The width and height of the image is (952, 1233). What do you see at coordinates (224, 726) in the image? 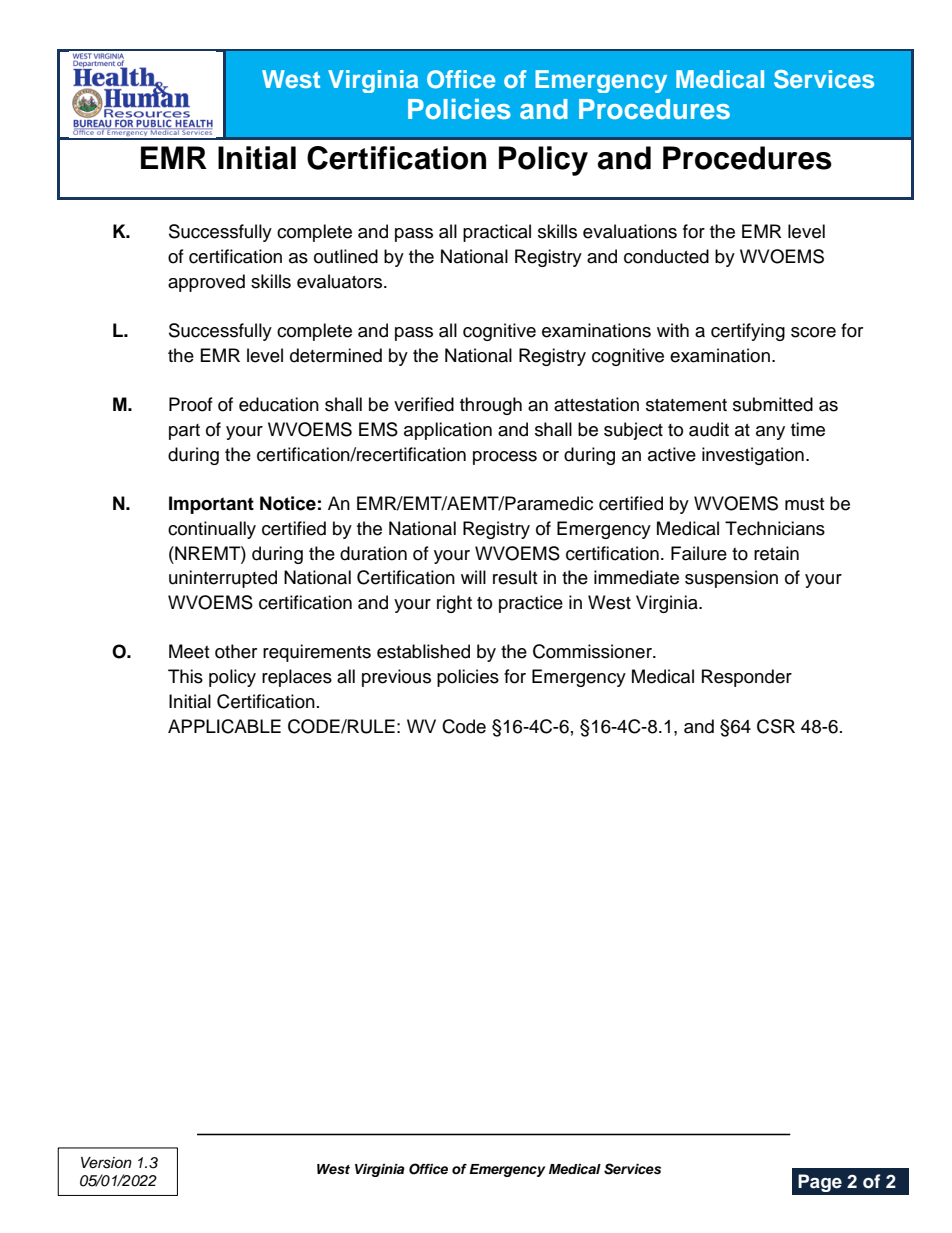
I see `APPLICABLE` at bounding box center [224, 726].
